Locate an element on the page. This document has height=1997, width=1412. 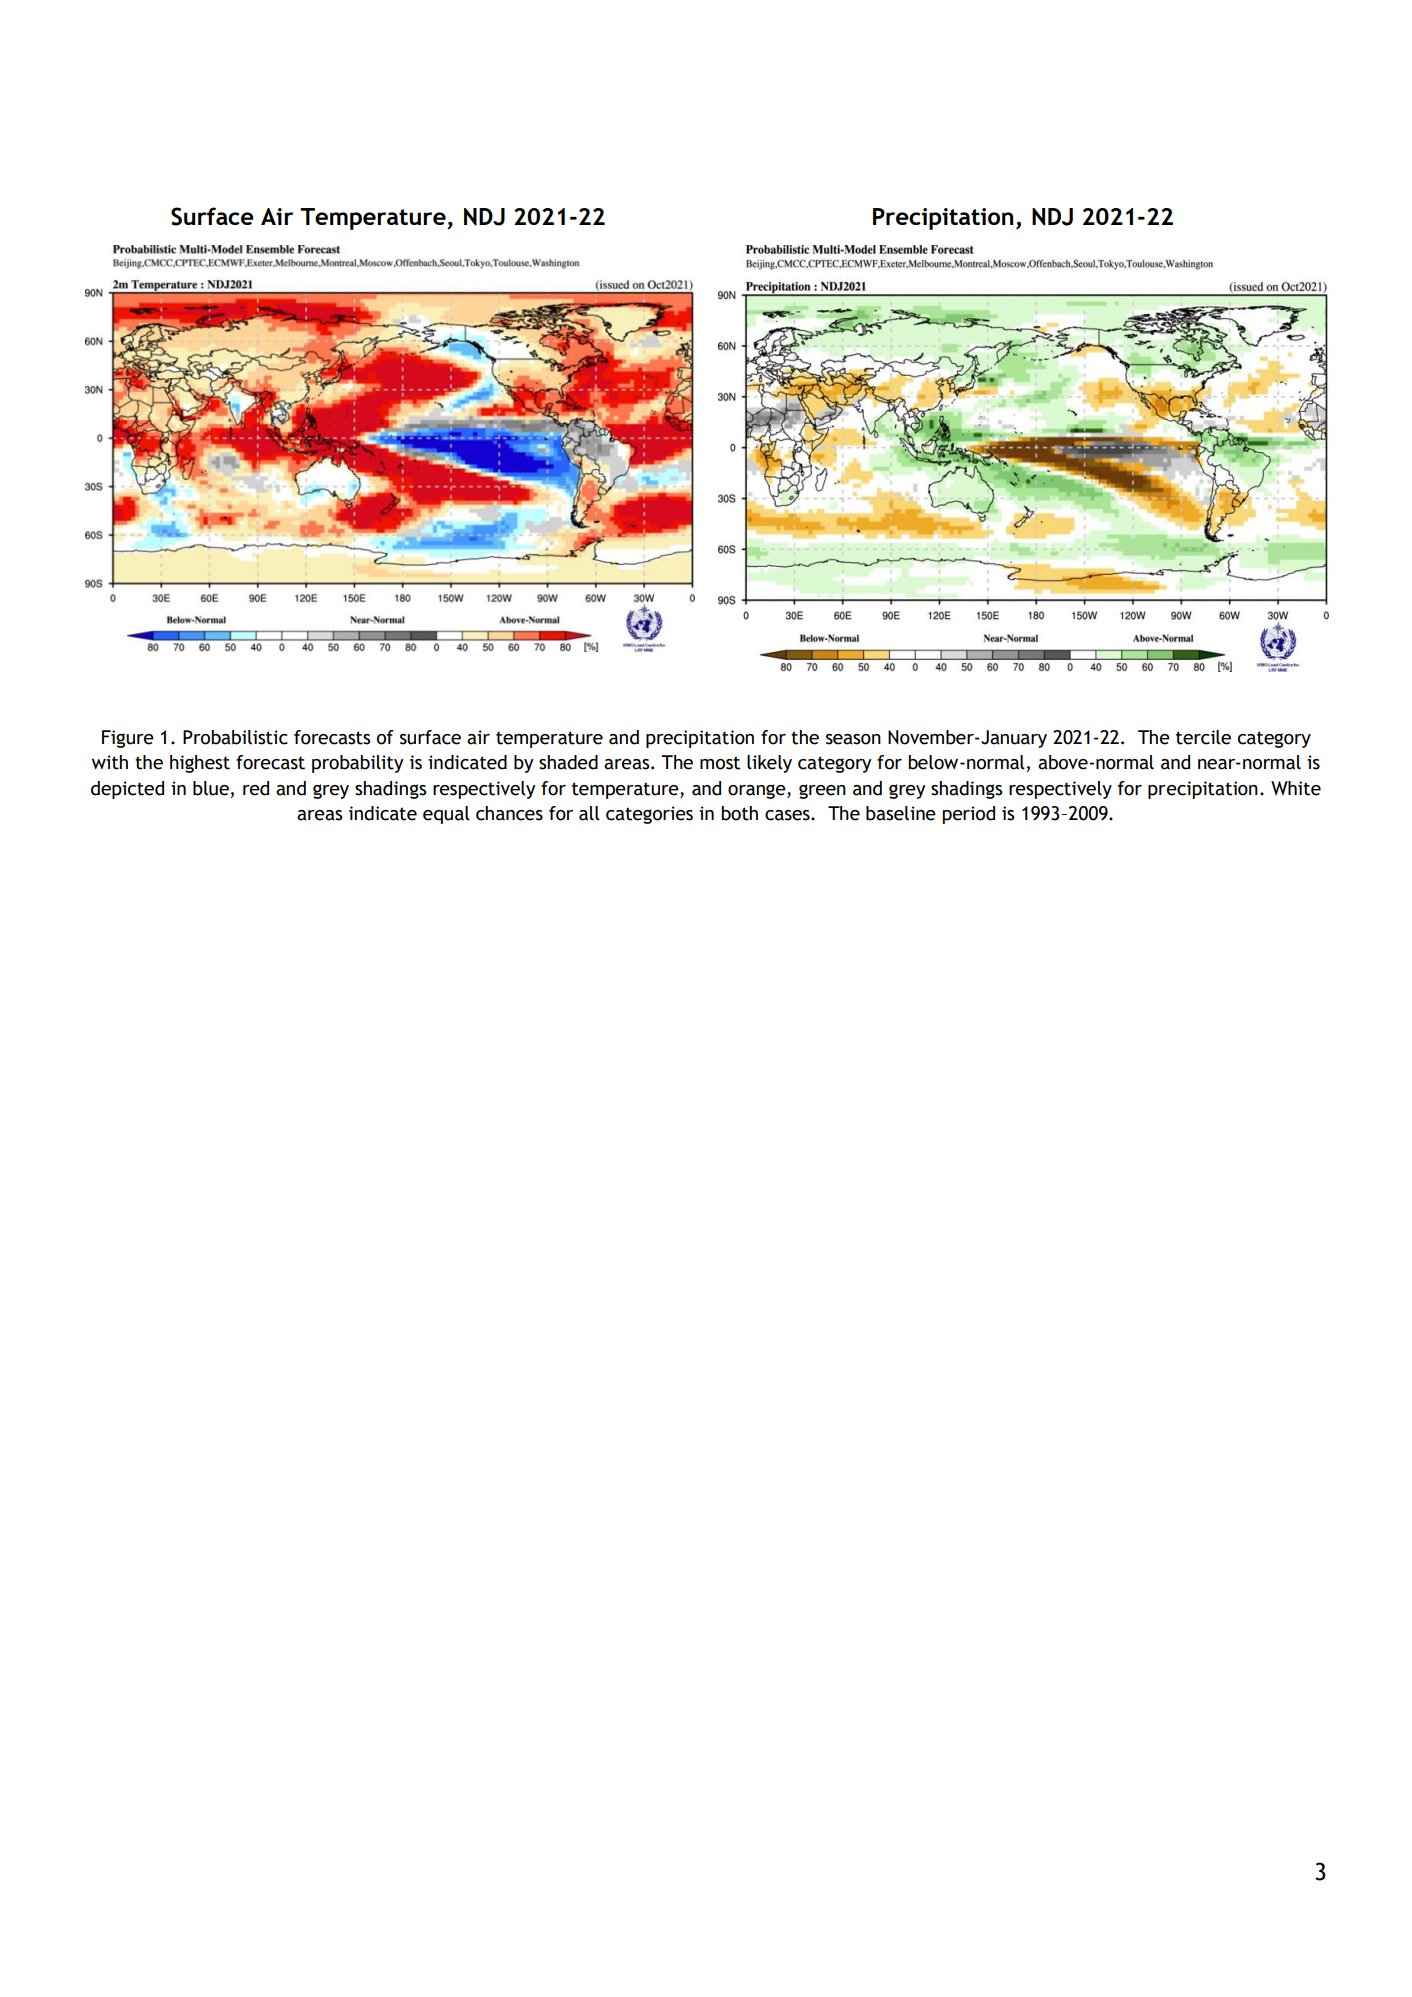
season is located at coordinates (853, 739).
